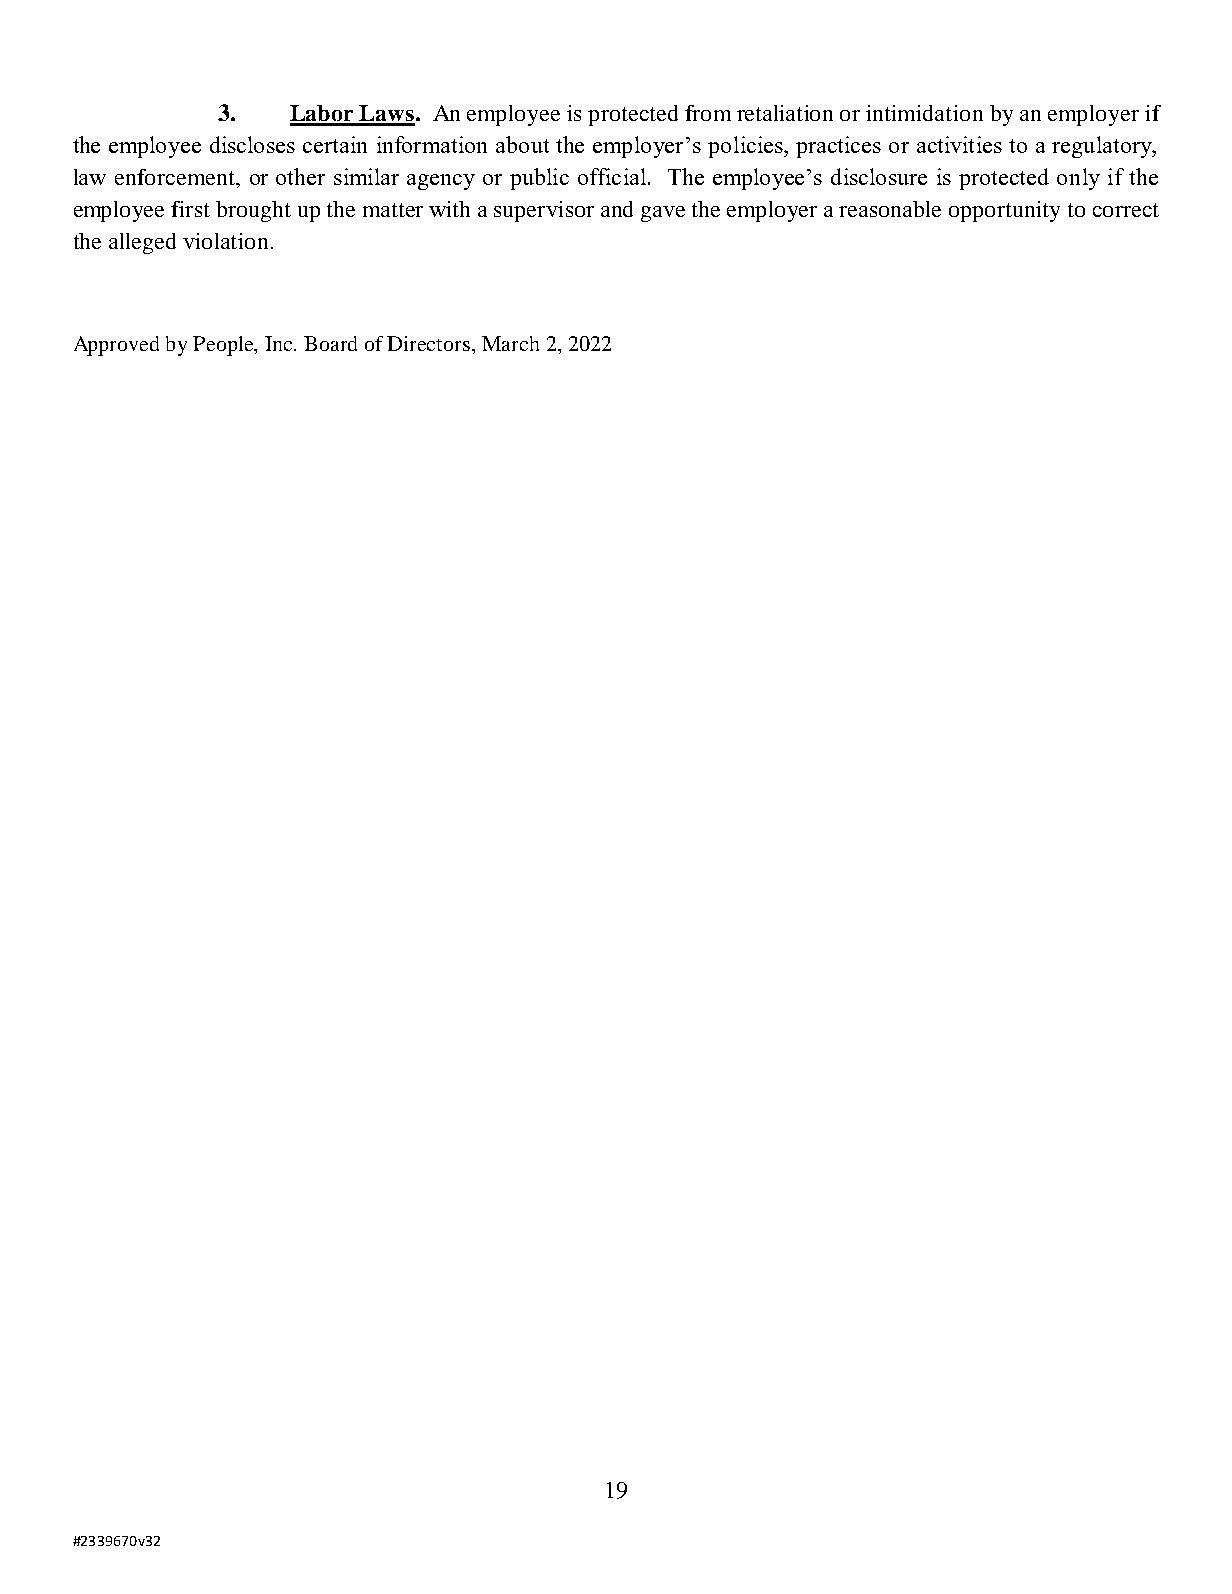  I want to click on intimidation, so click(924, 113).
